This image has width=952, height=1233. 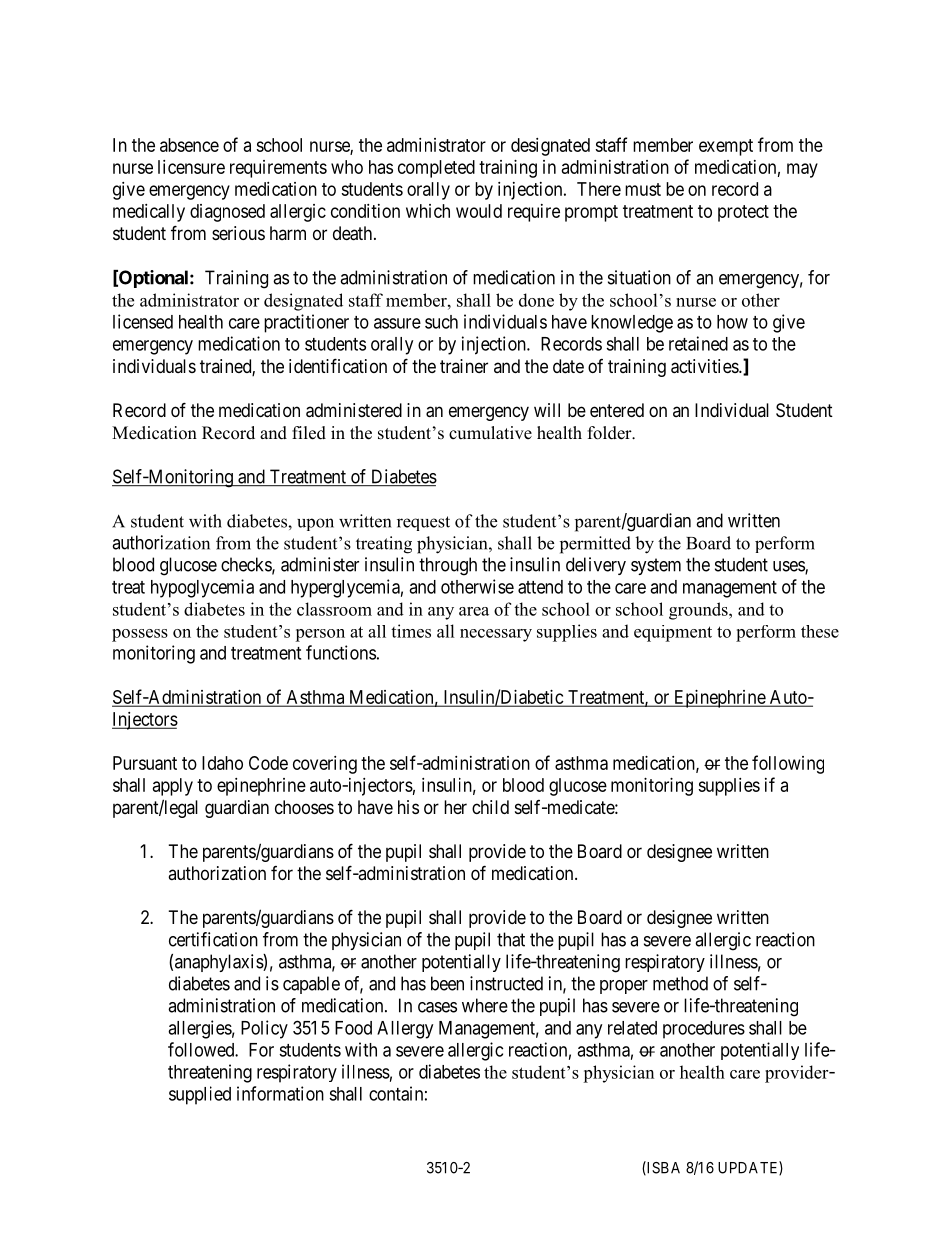 I want to click on licensure, so click(x=191, y=167).
